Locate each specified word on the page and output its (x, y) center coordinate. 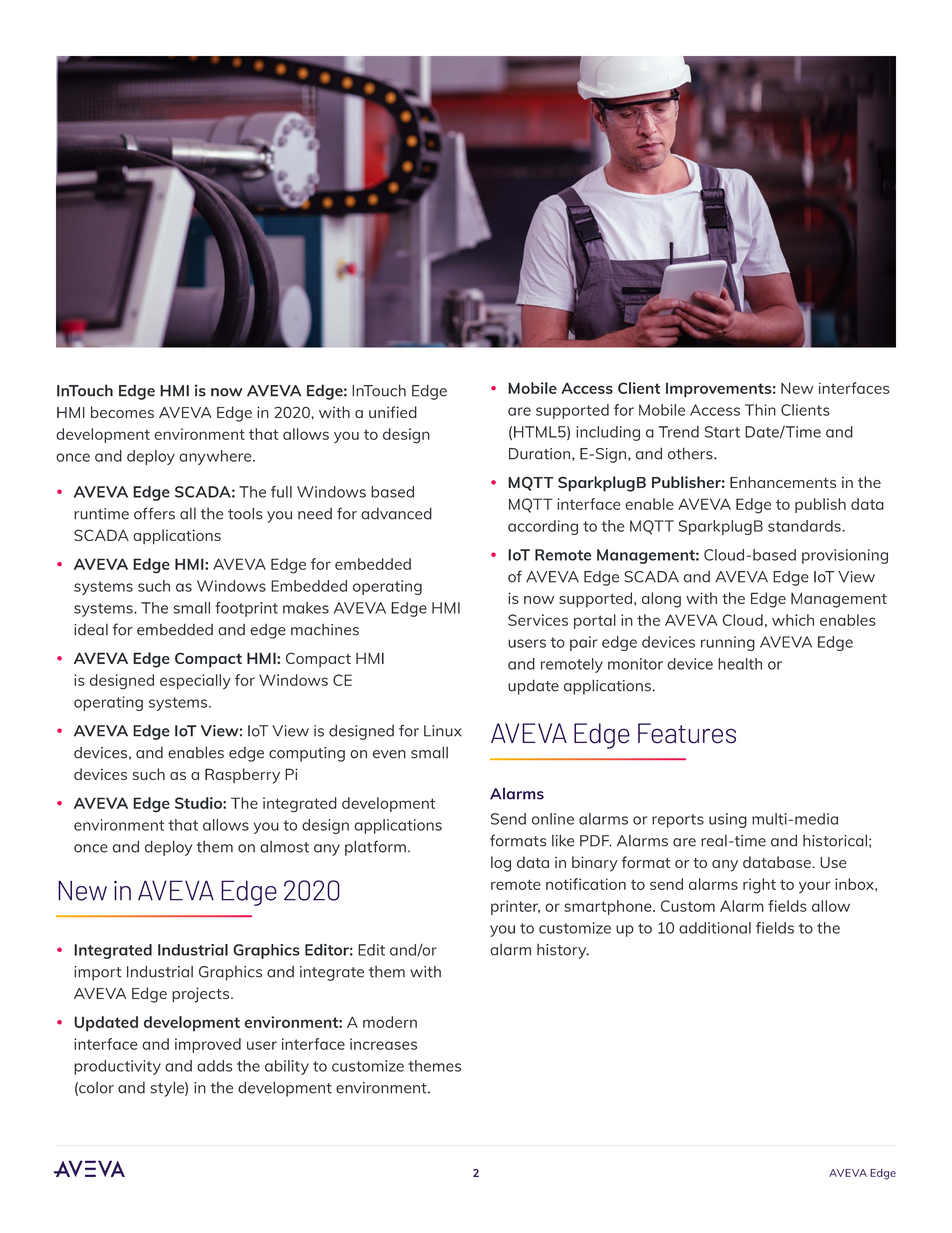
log (501, 864)
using (728, 820)
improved (208, 1045)
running (728, 643)
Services (538, 620)
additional (715, 928)
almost (284, 847)
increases (383, 1044)
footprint (246, 609)
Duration (541, 454)
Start (722, 432)
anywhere (216, 457)
